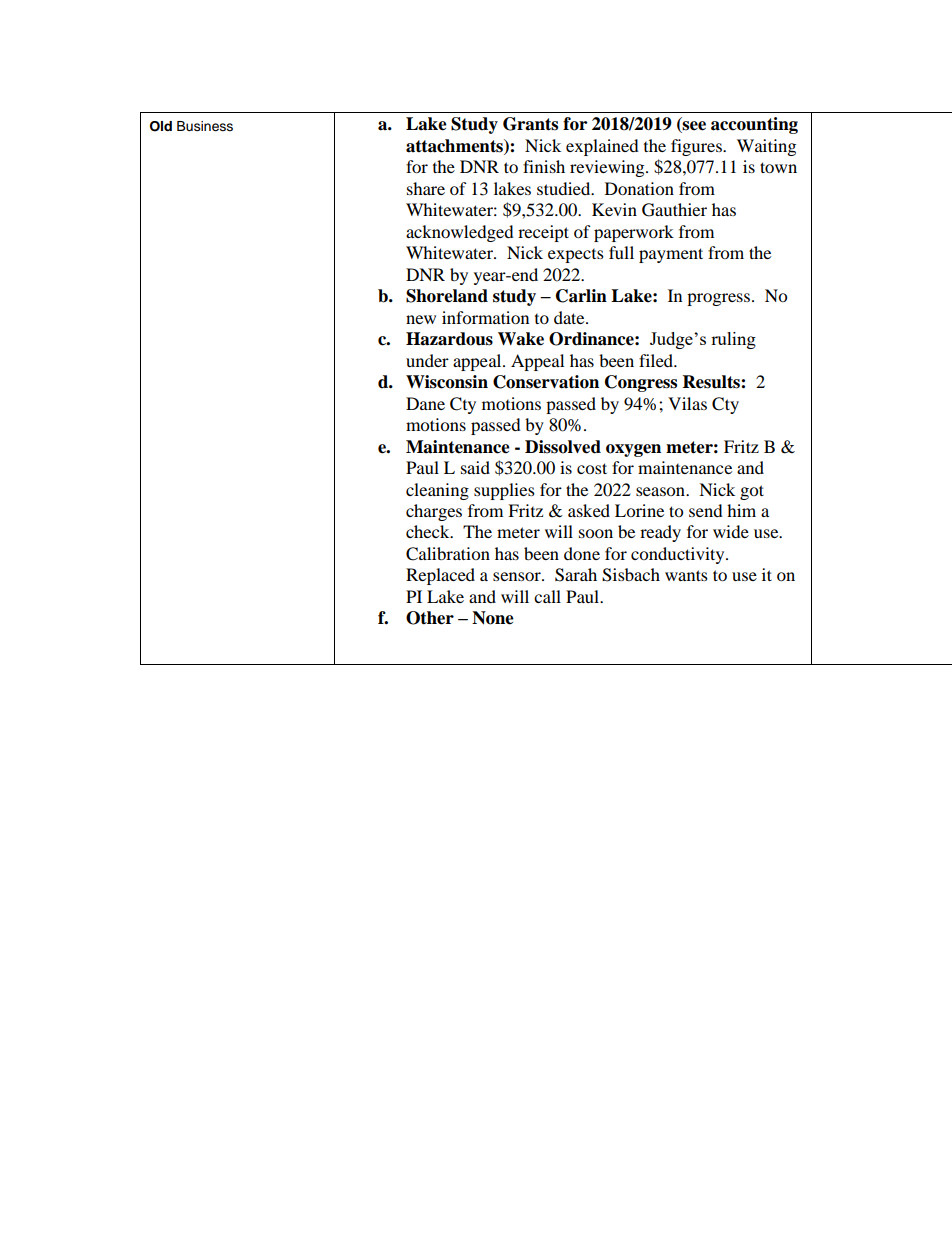 The width and height of the screenshot is (952, 1233). What do you see at coordinates (447, 382) in the screenshot?
I see `Wisconsin` at bounding box center [447, 382].
